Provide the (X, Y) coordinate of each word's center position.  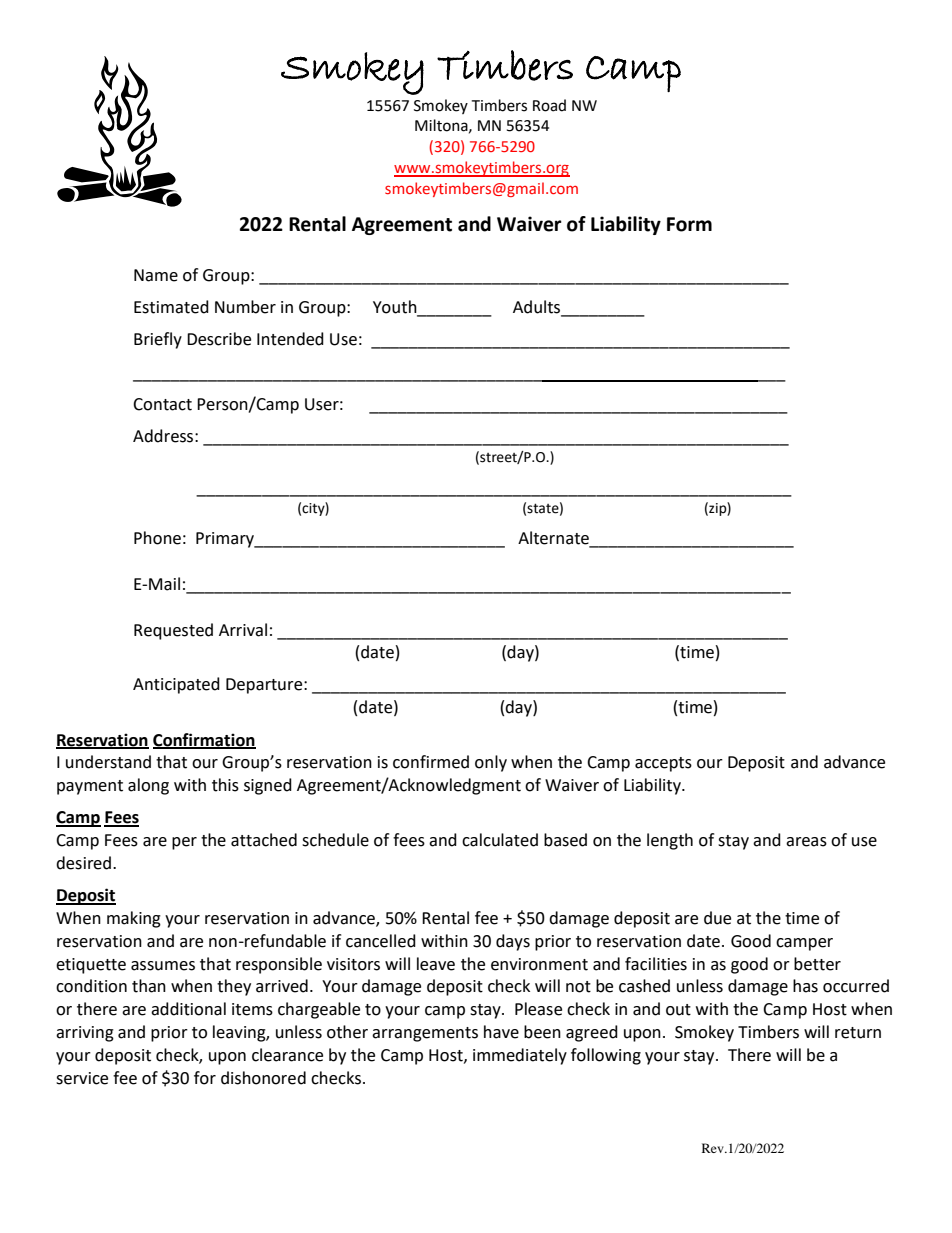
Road (549, 105)
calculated (500, 840)
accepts (663, 764)
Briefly (158, 340)
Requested (173, 631)
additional (188, 1009)
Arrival (243, 630)
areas (806, 842)
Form (689, 224)
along (148, 786)
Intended (290, 339)
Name (156, 275)
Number (245, 307)
